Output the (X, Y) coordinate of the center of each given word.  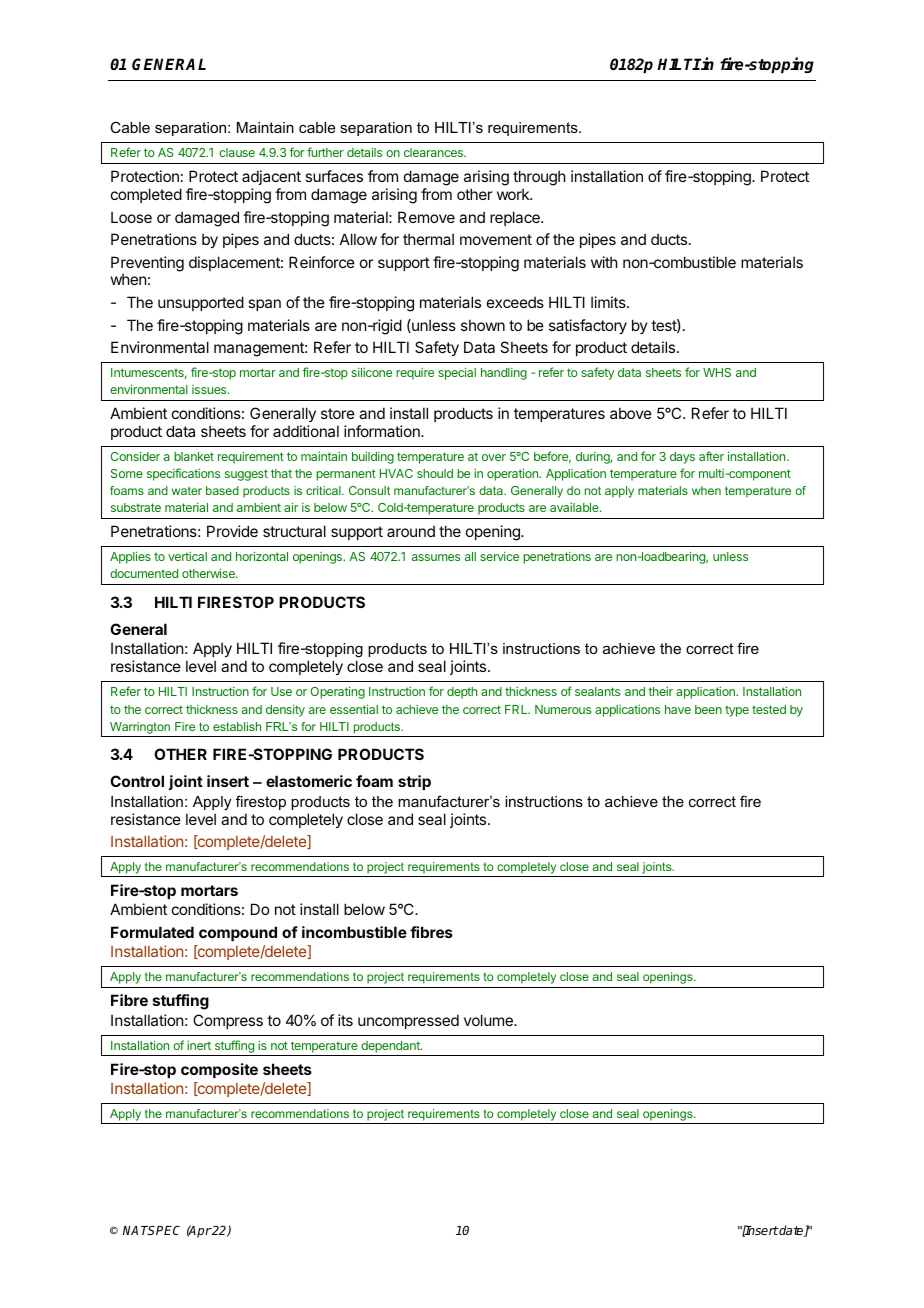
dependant (391, 1047)
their (660, 691)
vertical (187, 556)
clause (237, 152)
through (539, 179)
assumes (436, 557)
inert (199, 1045)
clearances (434, 152)
